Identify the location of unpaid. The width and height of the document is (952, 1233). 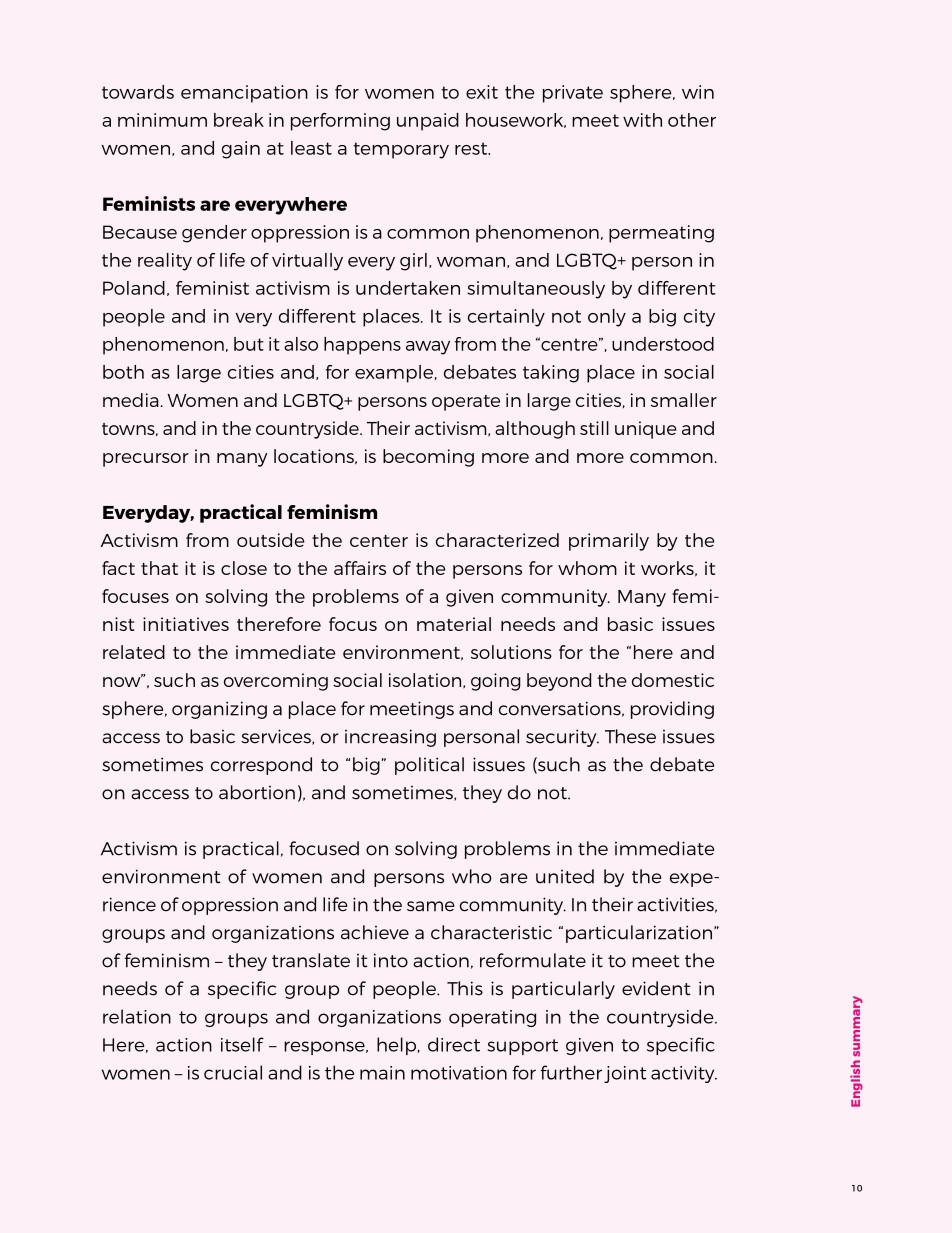
(428, 122).
